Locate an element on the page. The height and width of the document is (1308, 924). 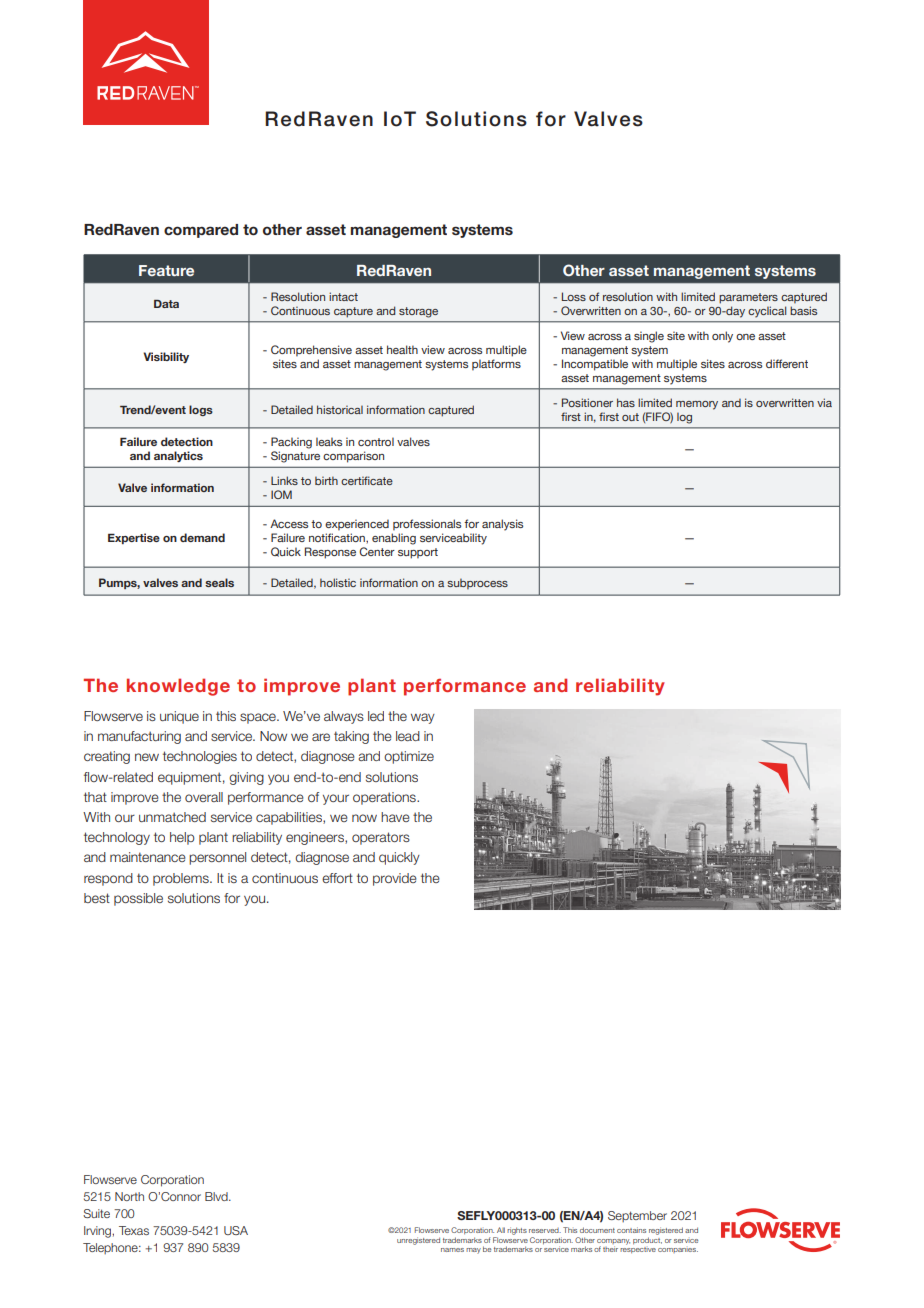
professionals is located at coordinates (427, 525).
